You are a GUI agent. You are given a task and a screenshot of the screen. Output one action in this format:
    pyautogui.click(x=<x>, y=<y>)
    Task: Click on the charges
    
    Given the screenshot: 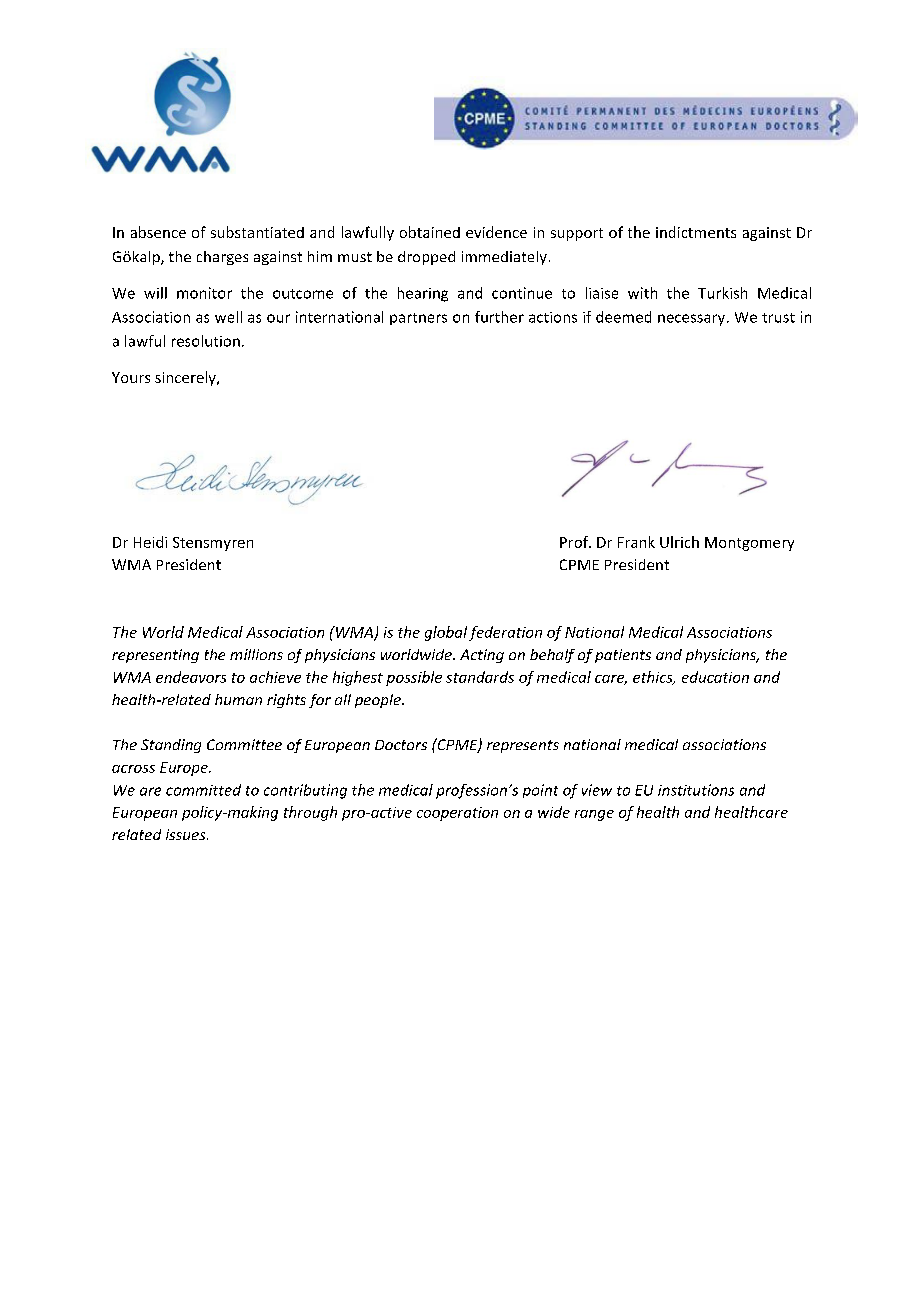 What is the action you would take?
    pyautogui.click(x=222, y=258)
